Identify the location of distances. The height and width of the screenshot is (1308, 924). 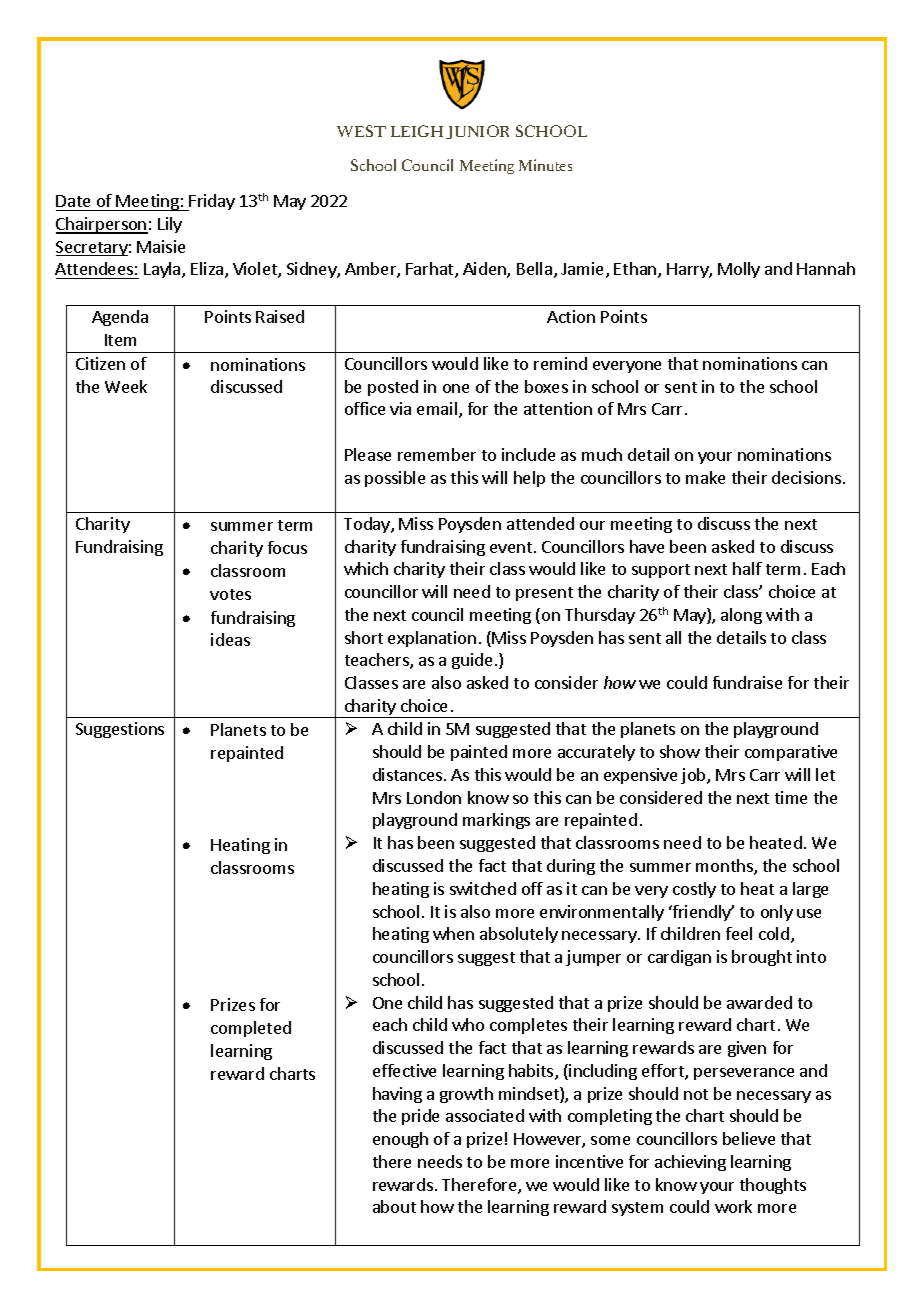
(409, 774).
